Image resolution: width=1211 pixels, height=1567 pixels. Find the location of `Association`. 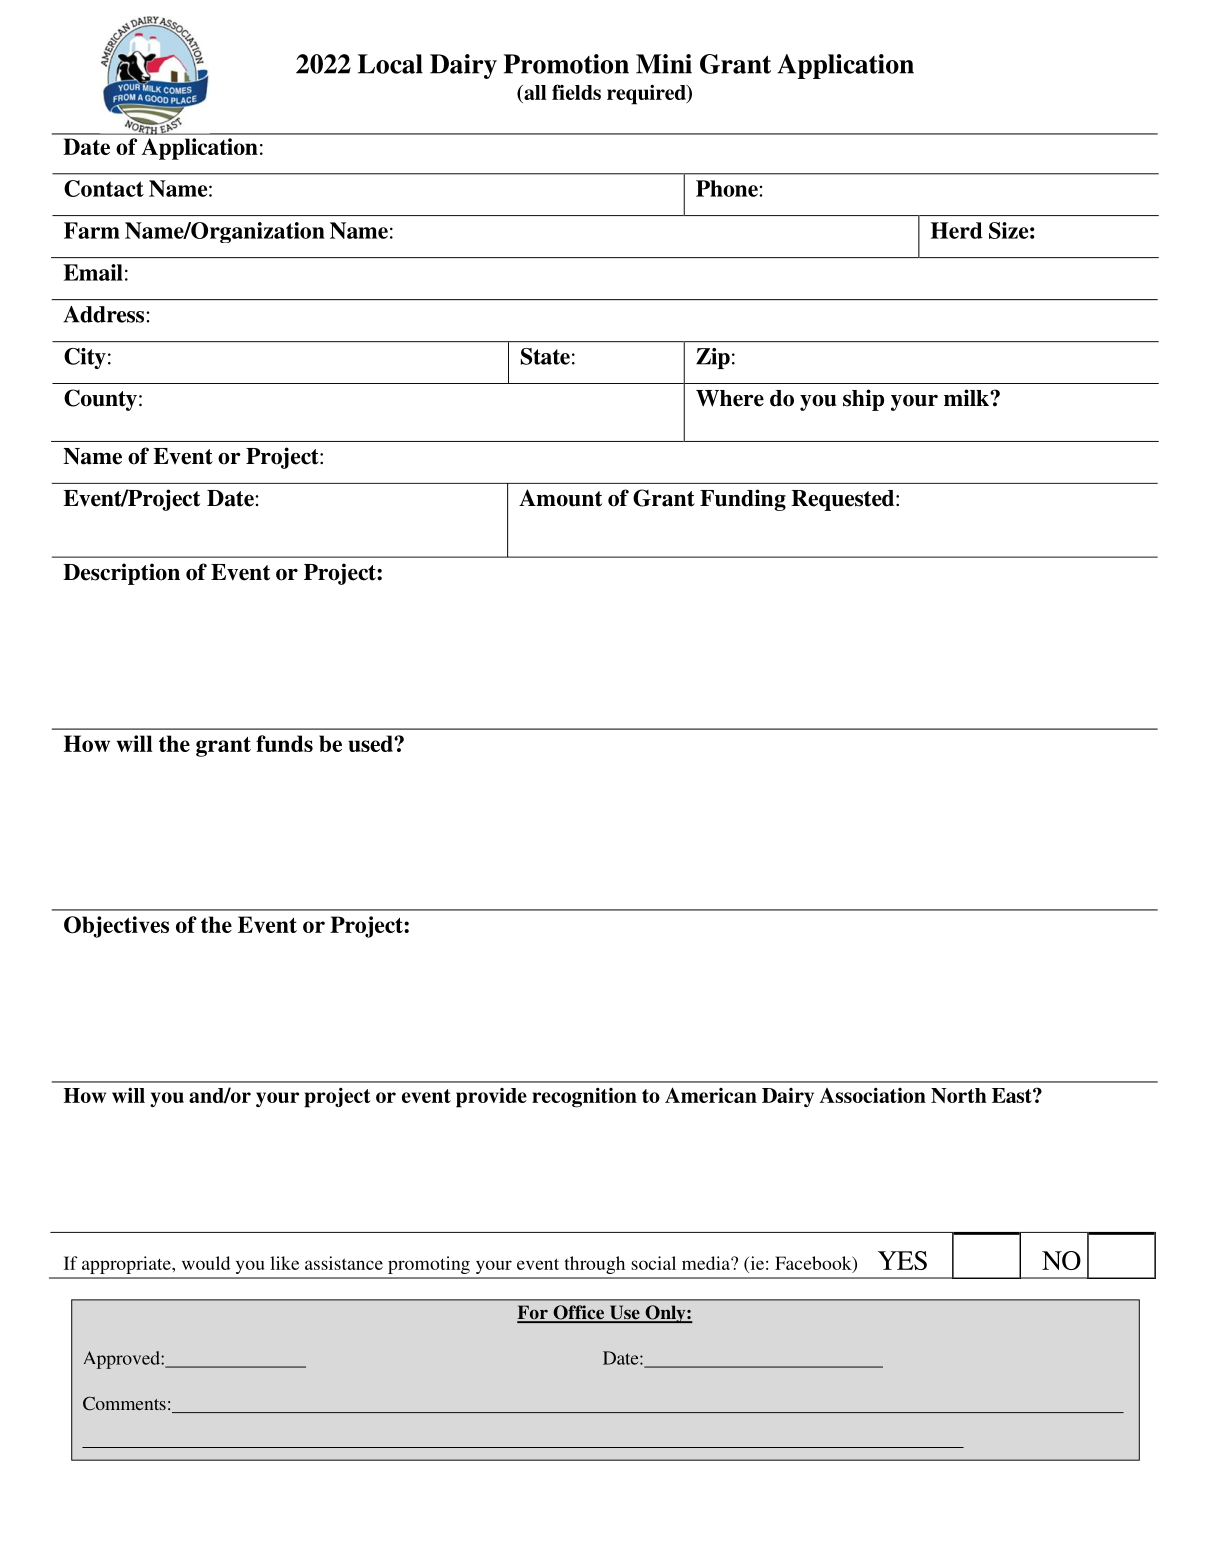

Association is located at coordinates (873, 1095).
